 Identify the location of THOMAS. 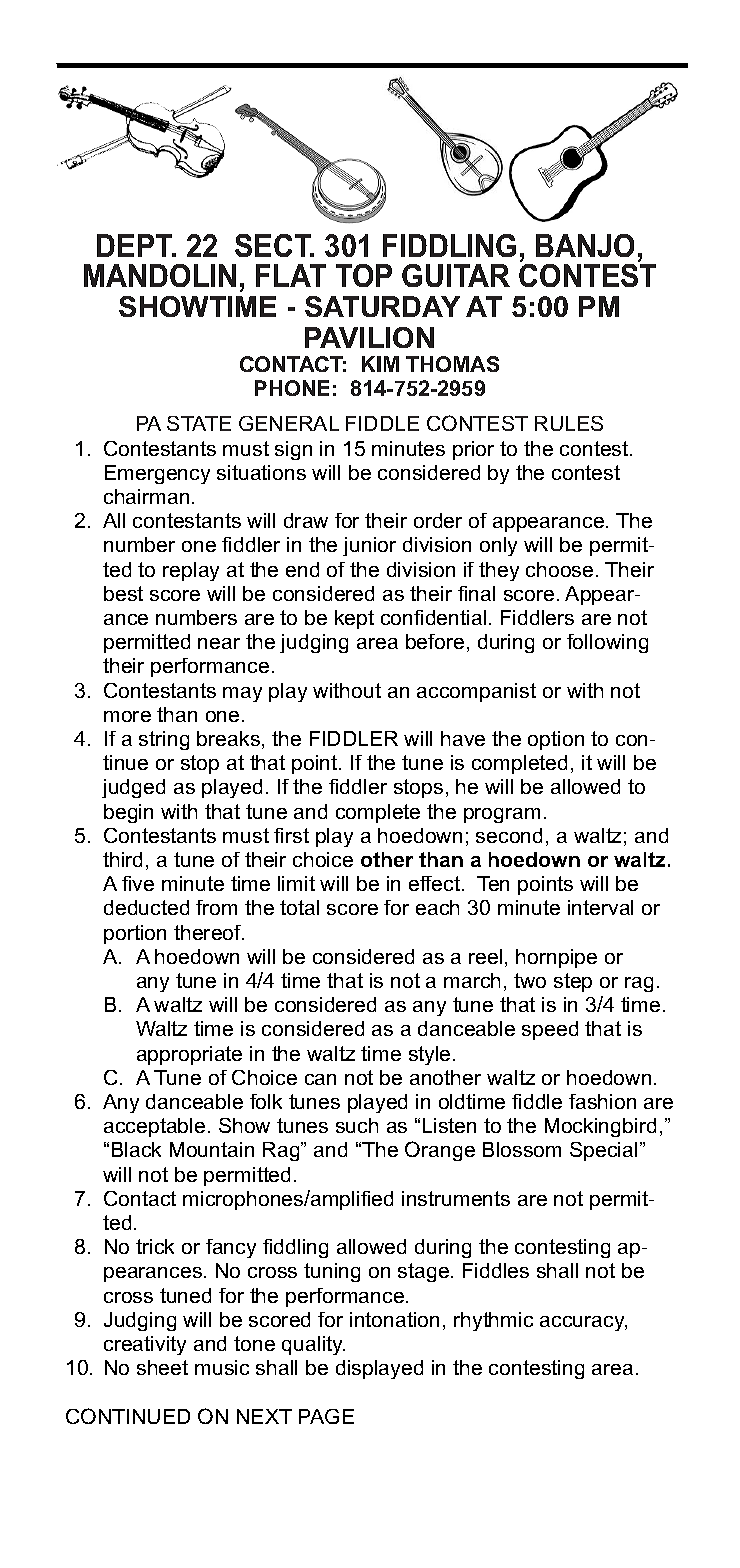
(452, 364).
